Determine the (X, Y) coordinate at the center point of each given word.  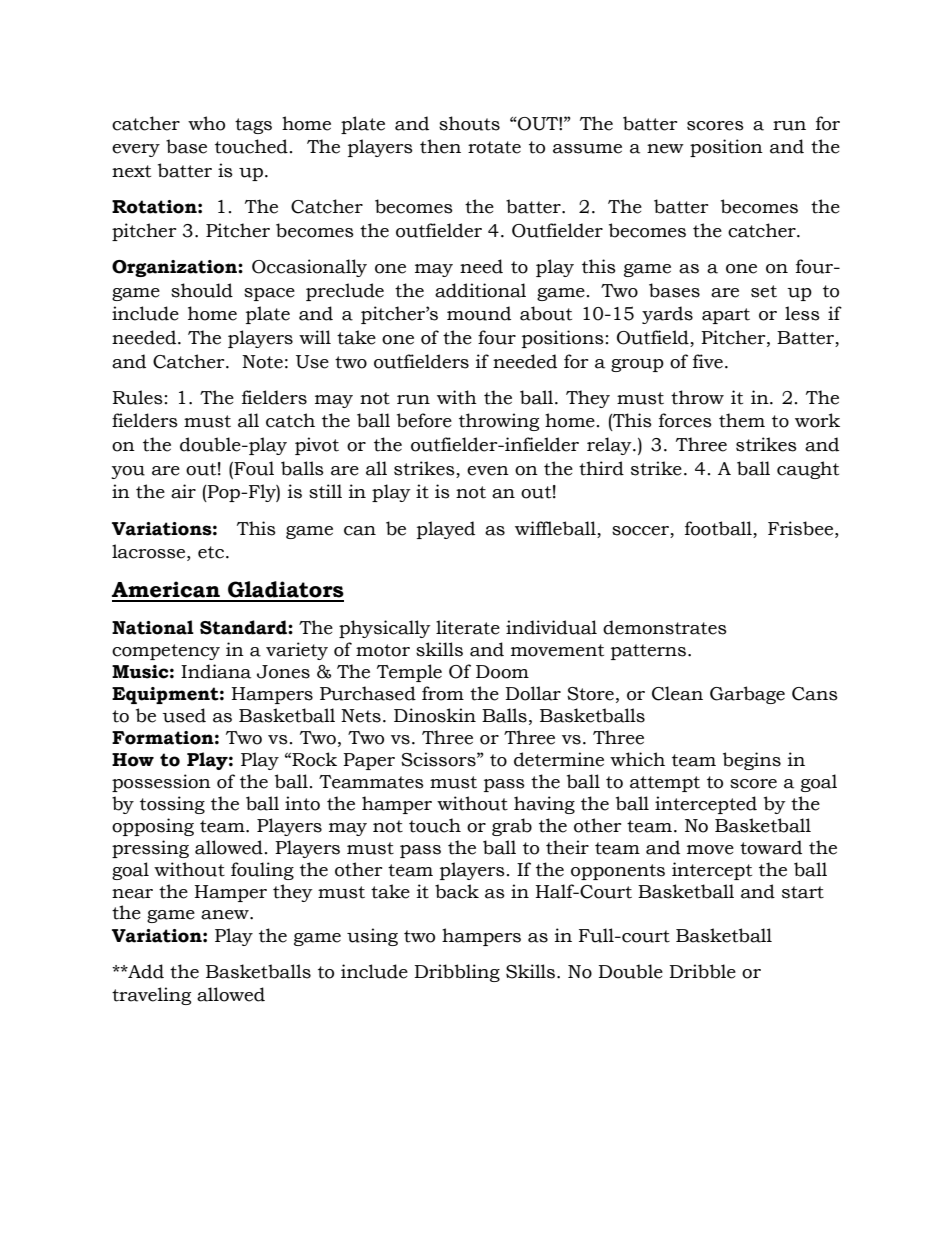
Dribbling (457, 973)
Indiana (216, 671)
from (443, 693)
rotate (494, 147)
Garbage (747, 695)
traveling (151, 996)
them (742, 420)
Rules (138, 397)
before (424, 420)
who (206, 123)
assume (587, 149)
